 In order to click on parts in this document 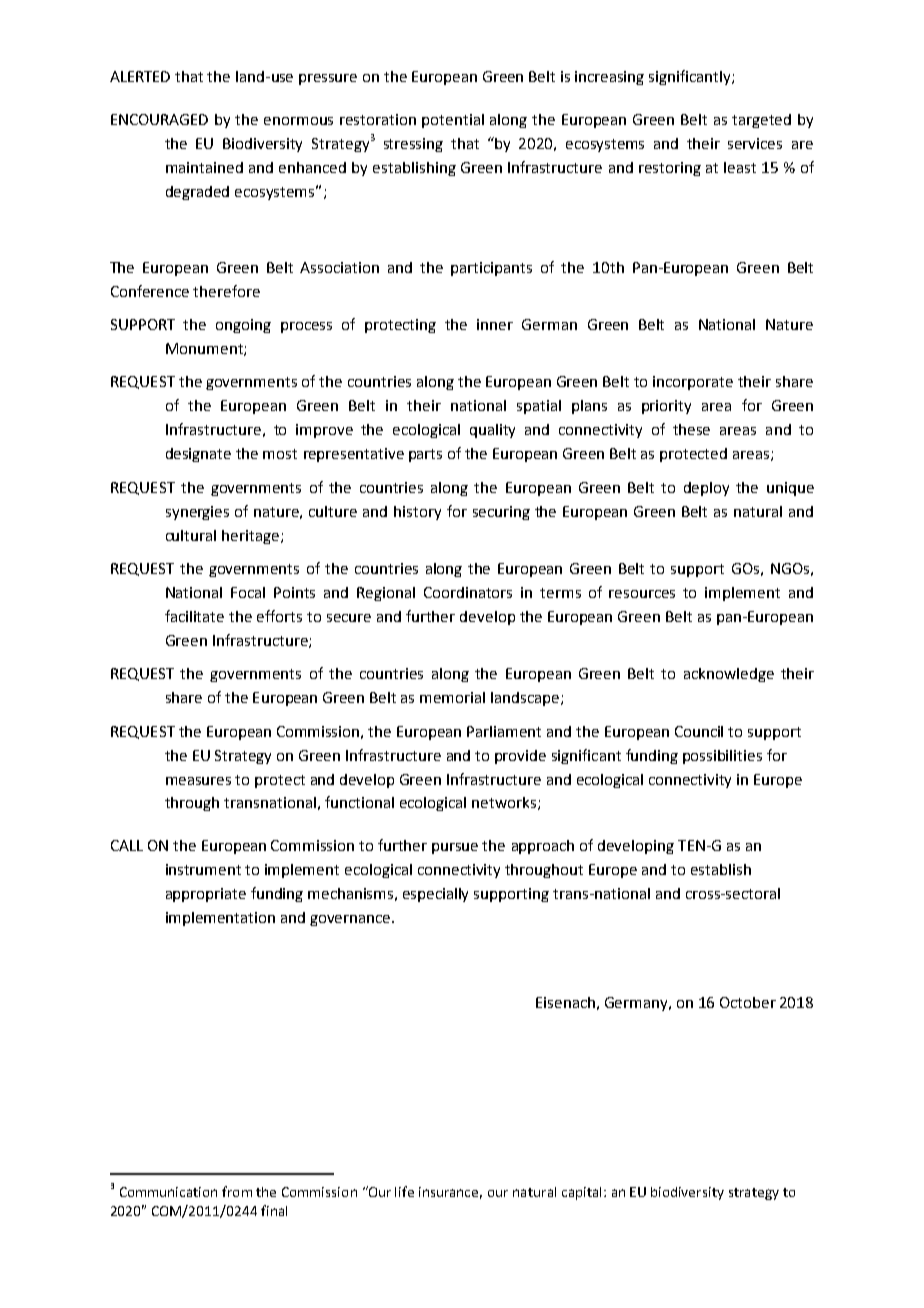, I will do `click(425, 455)`.
